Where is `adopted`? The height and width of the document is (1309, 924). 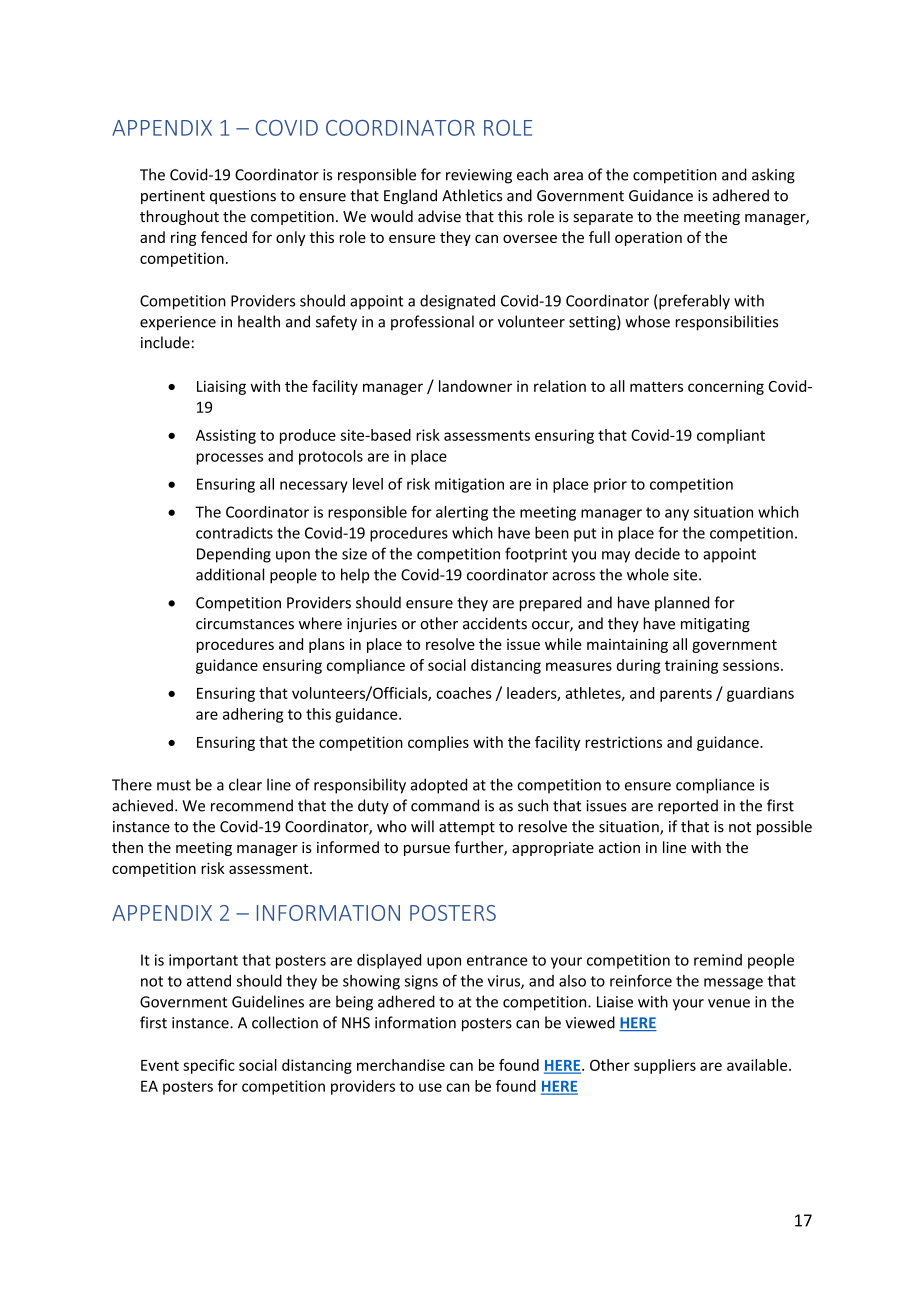 adopted is located at coordinates (439, 786).
